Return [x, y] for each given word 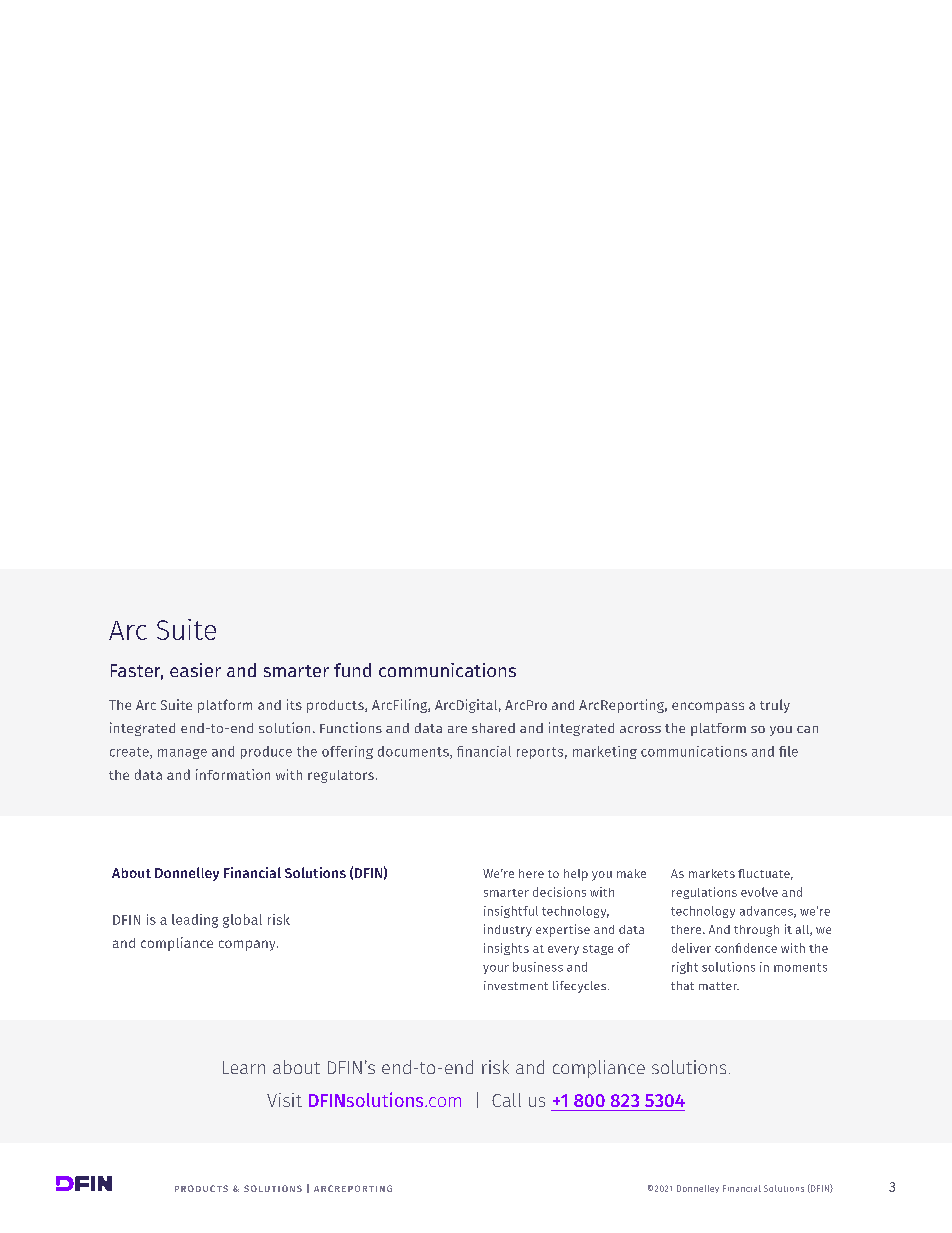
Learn [244, 1067]
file [788, 751]
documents [414, 752]
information [233, 774]
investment [516, 985]
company [248, 945]
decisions [559, 892]
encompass [708, 707]
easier [195, 670]
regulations [704, 893]
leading [195, 921]
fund [352, 670]
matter [719, 986]
